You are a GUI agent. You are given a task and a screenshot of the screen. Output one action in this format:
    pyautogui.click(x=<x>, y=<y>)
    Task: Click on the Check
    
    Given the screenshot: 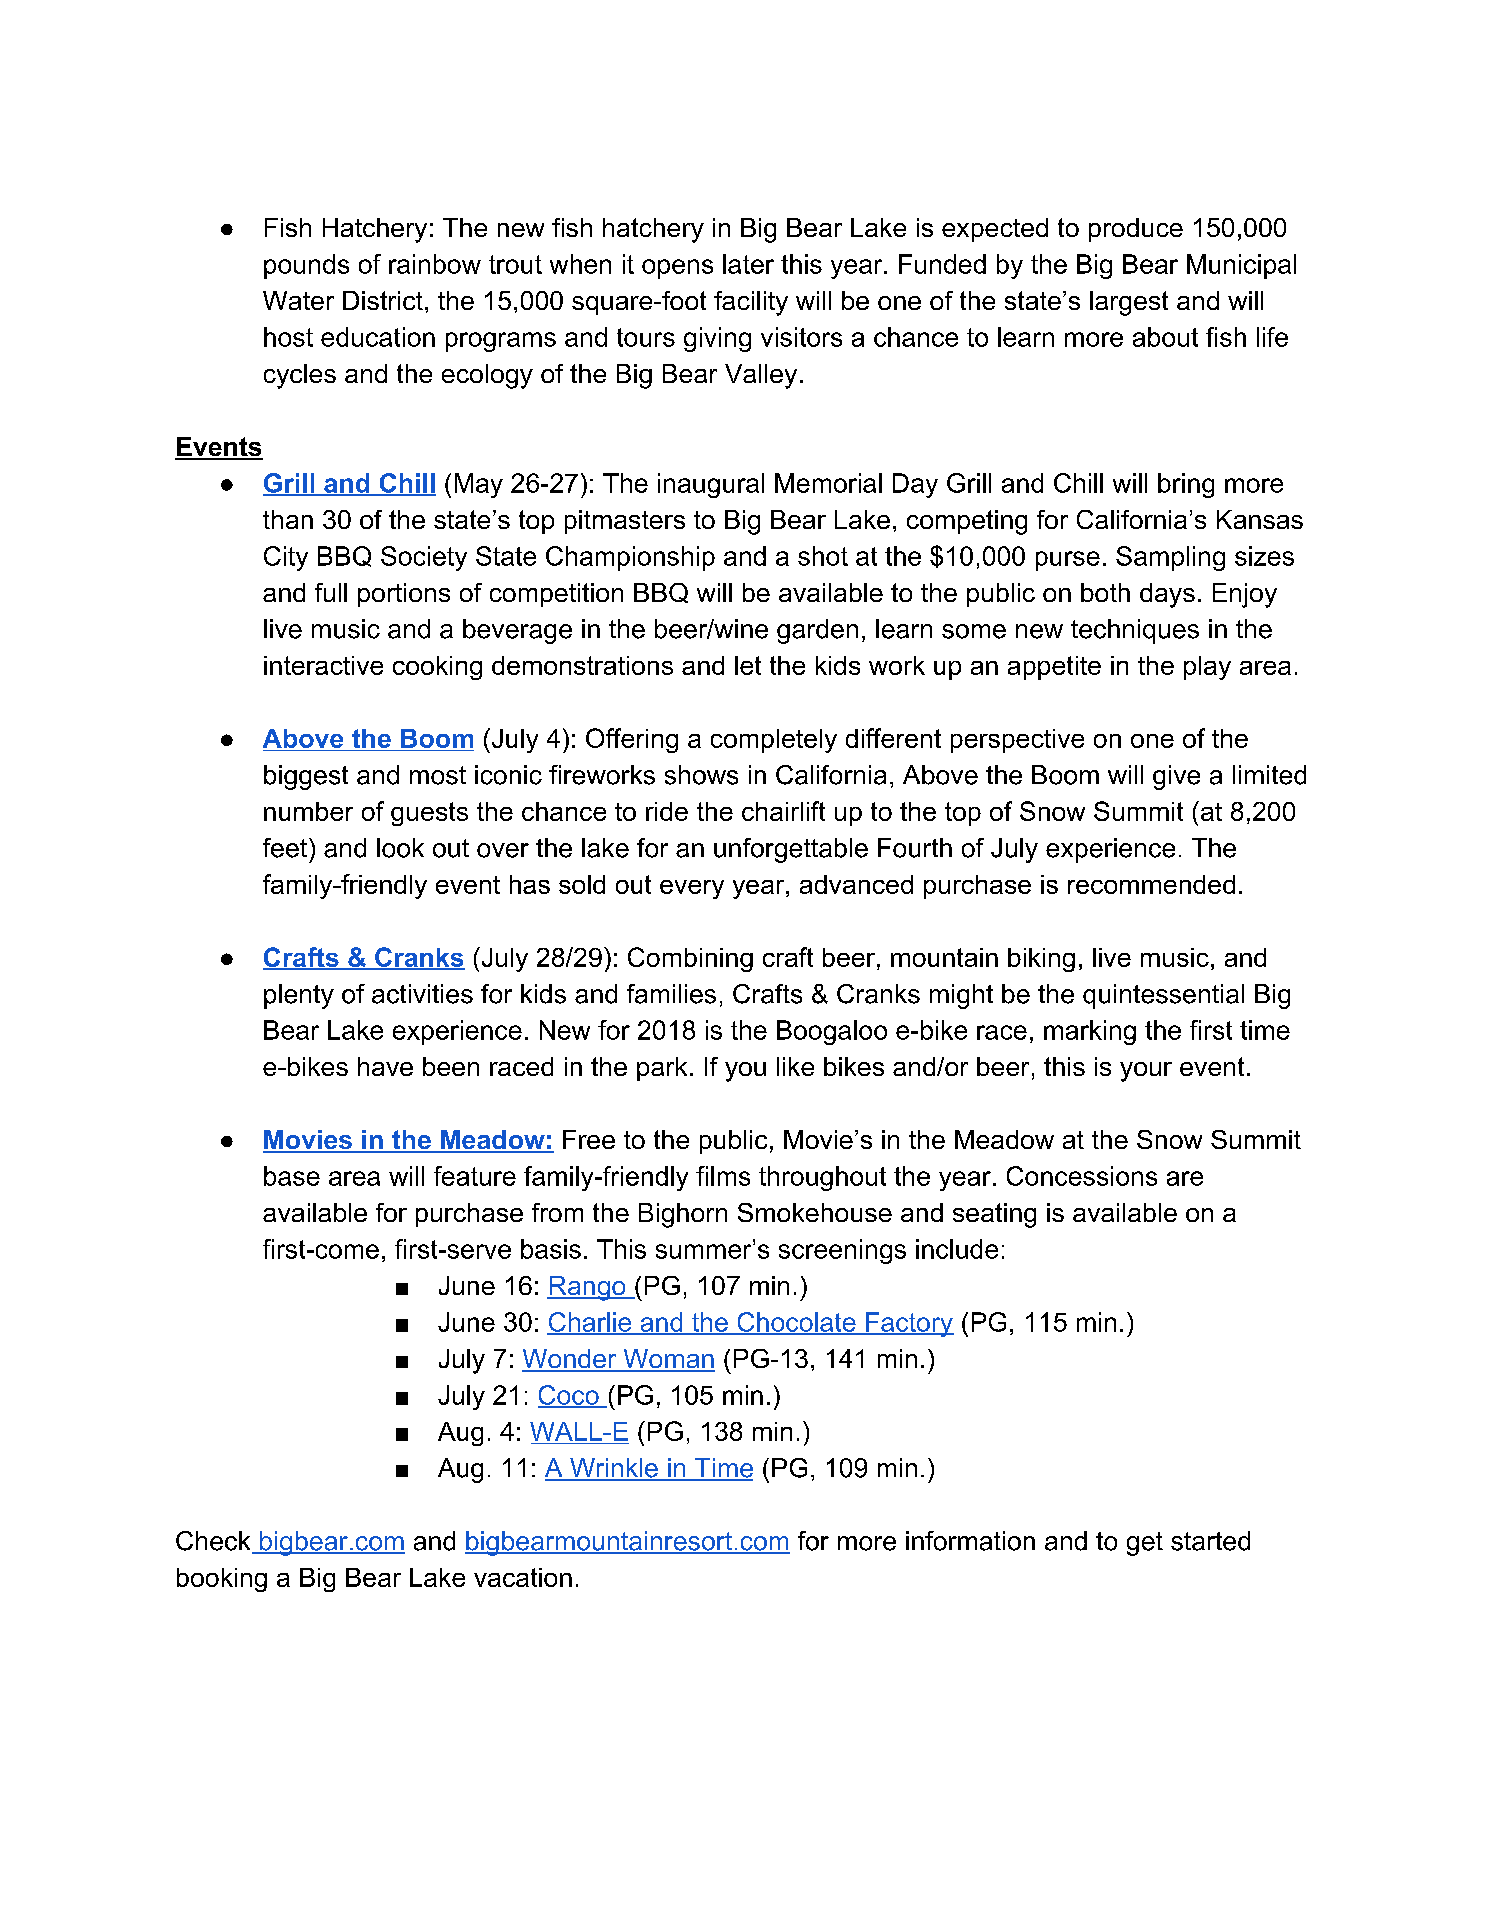 What is the action you would take?
    pyautogui.click(x=214, y=1542)
